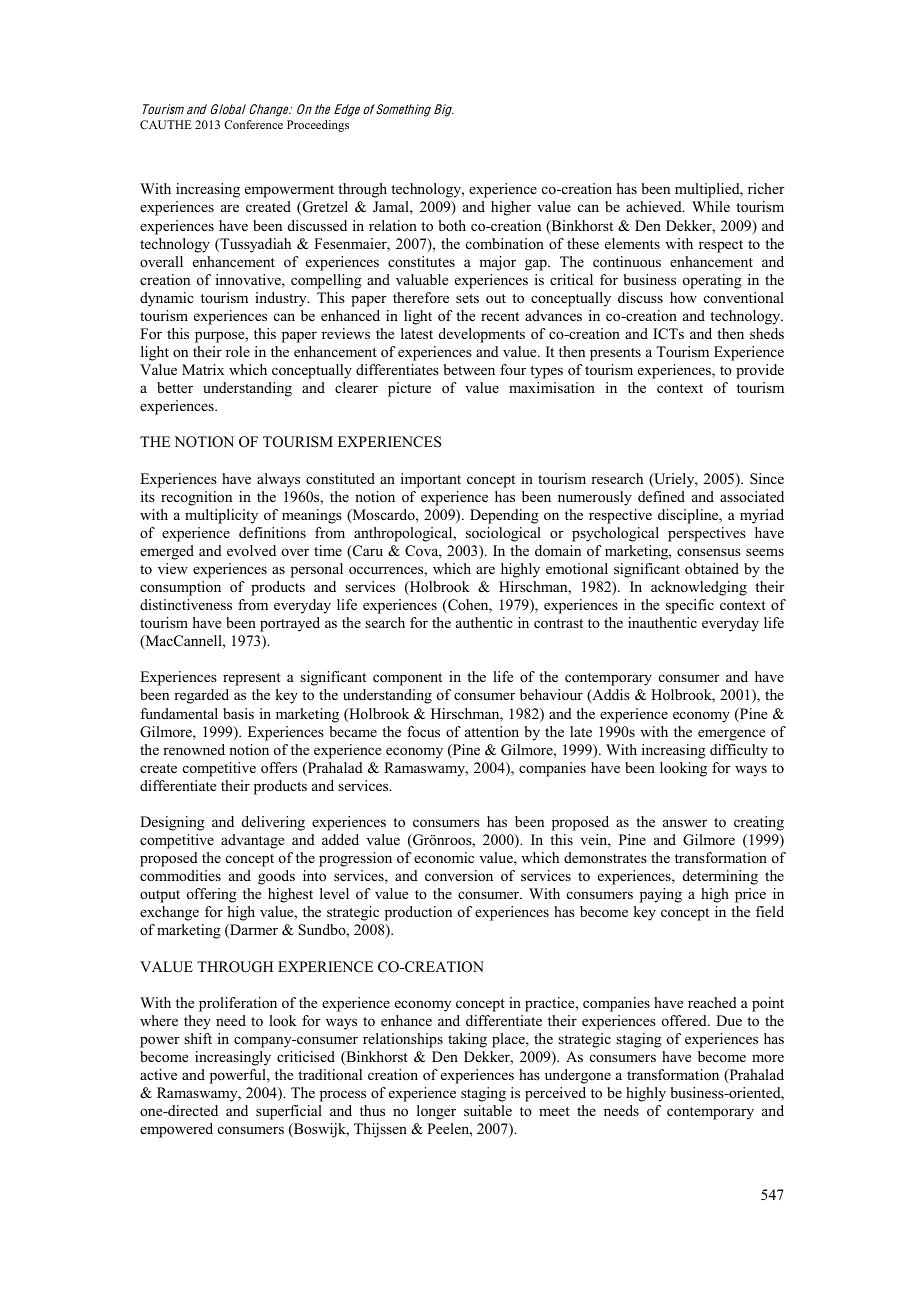 This screenshot has height=1308, width=924. I want to click on answer, so click(685, 823).
